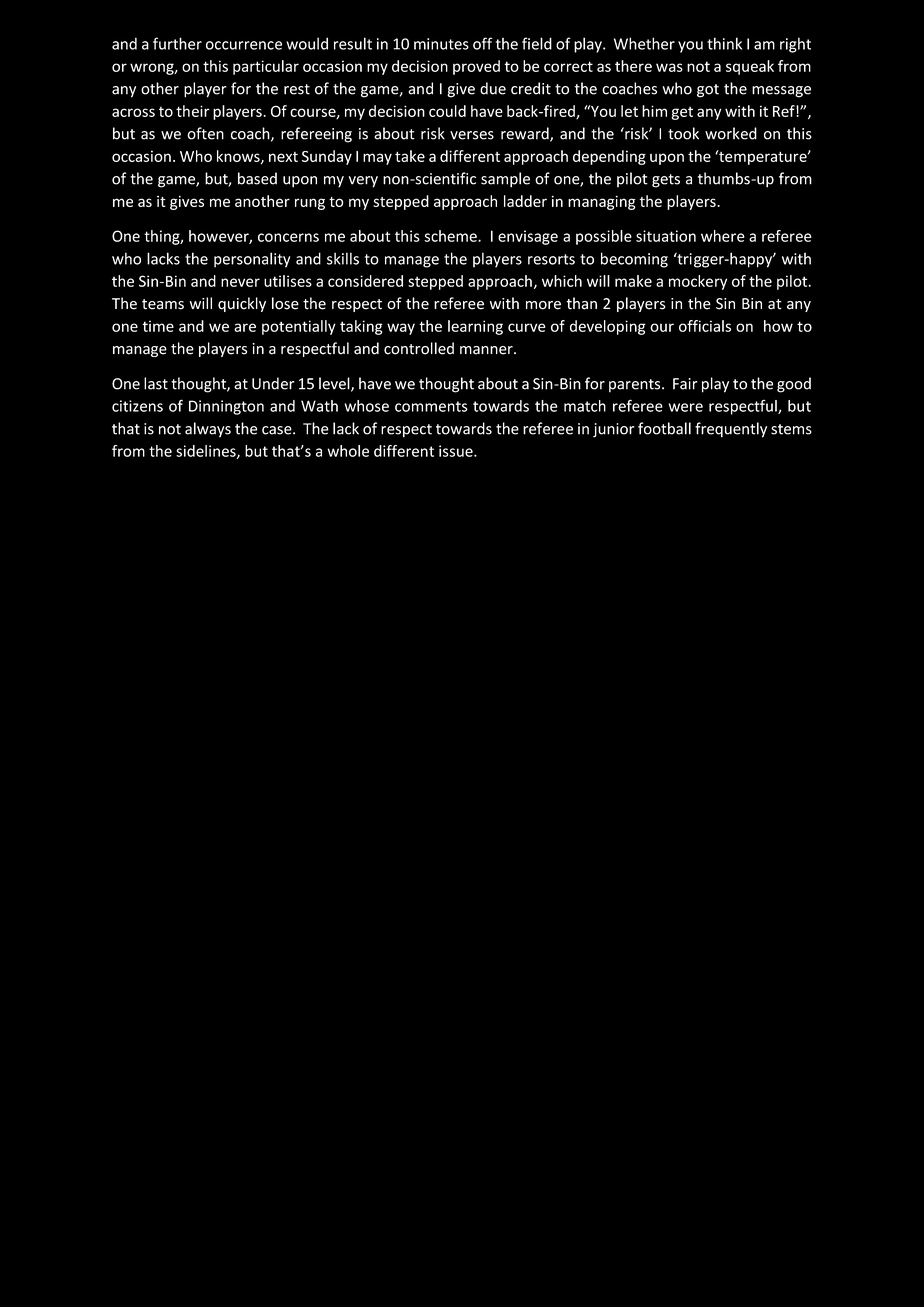  I want to click on officials, so click(705, 326).
